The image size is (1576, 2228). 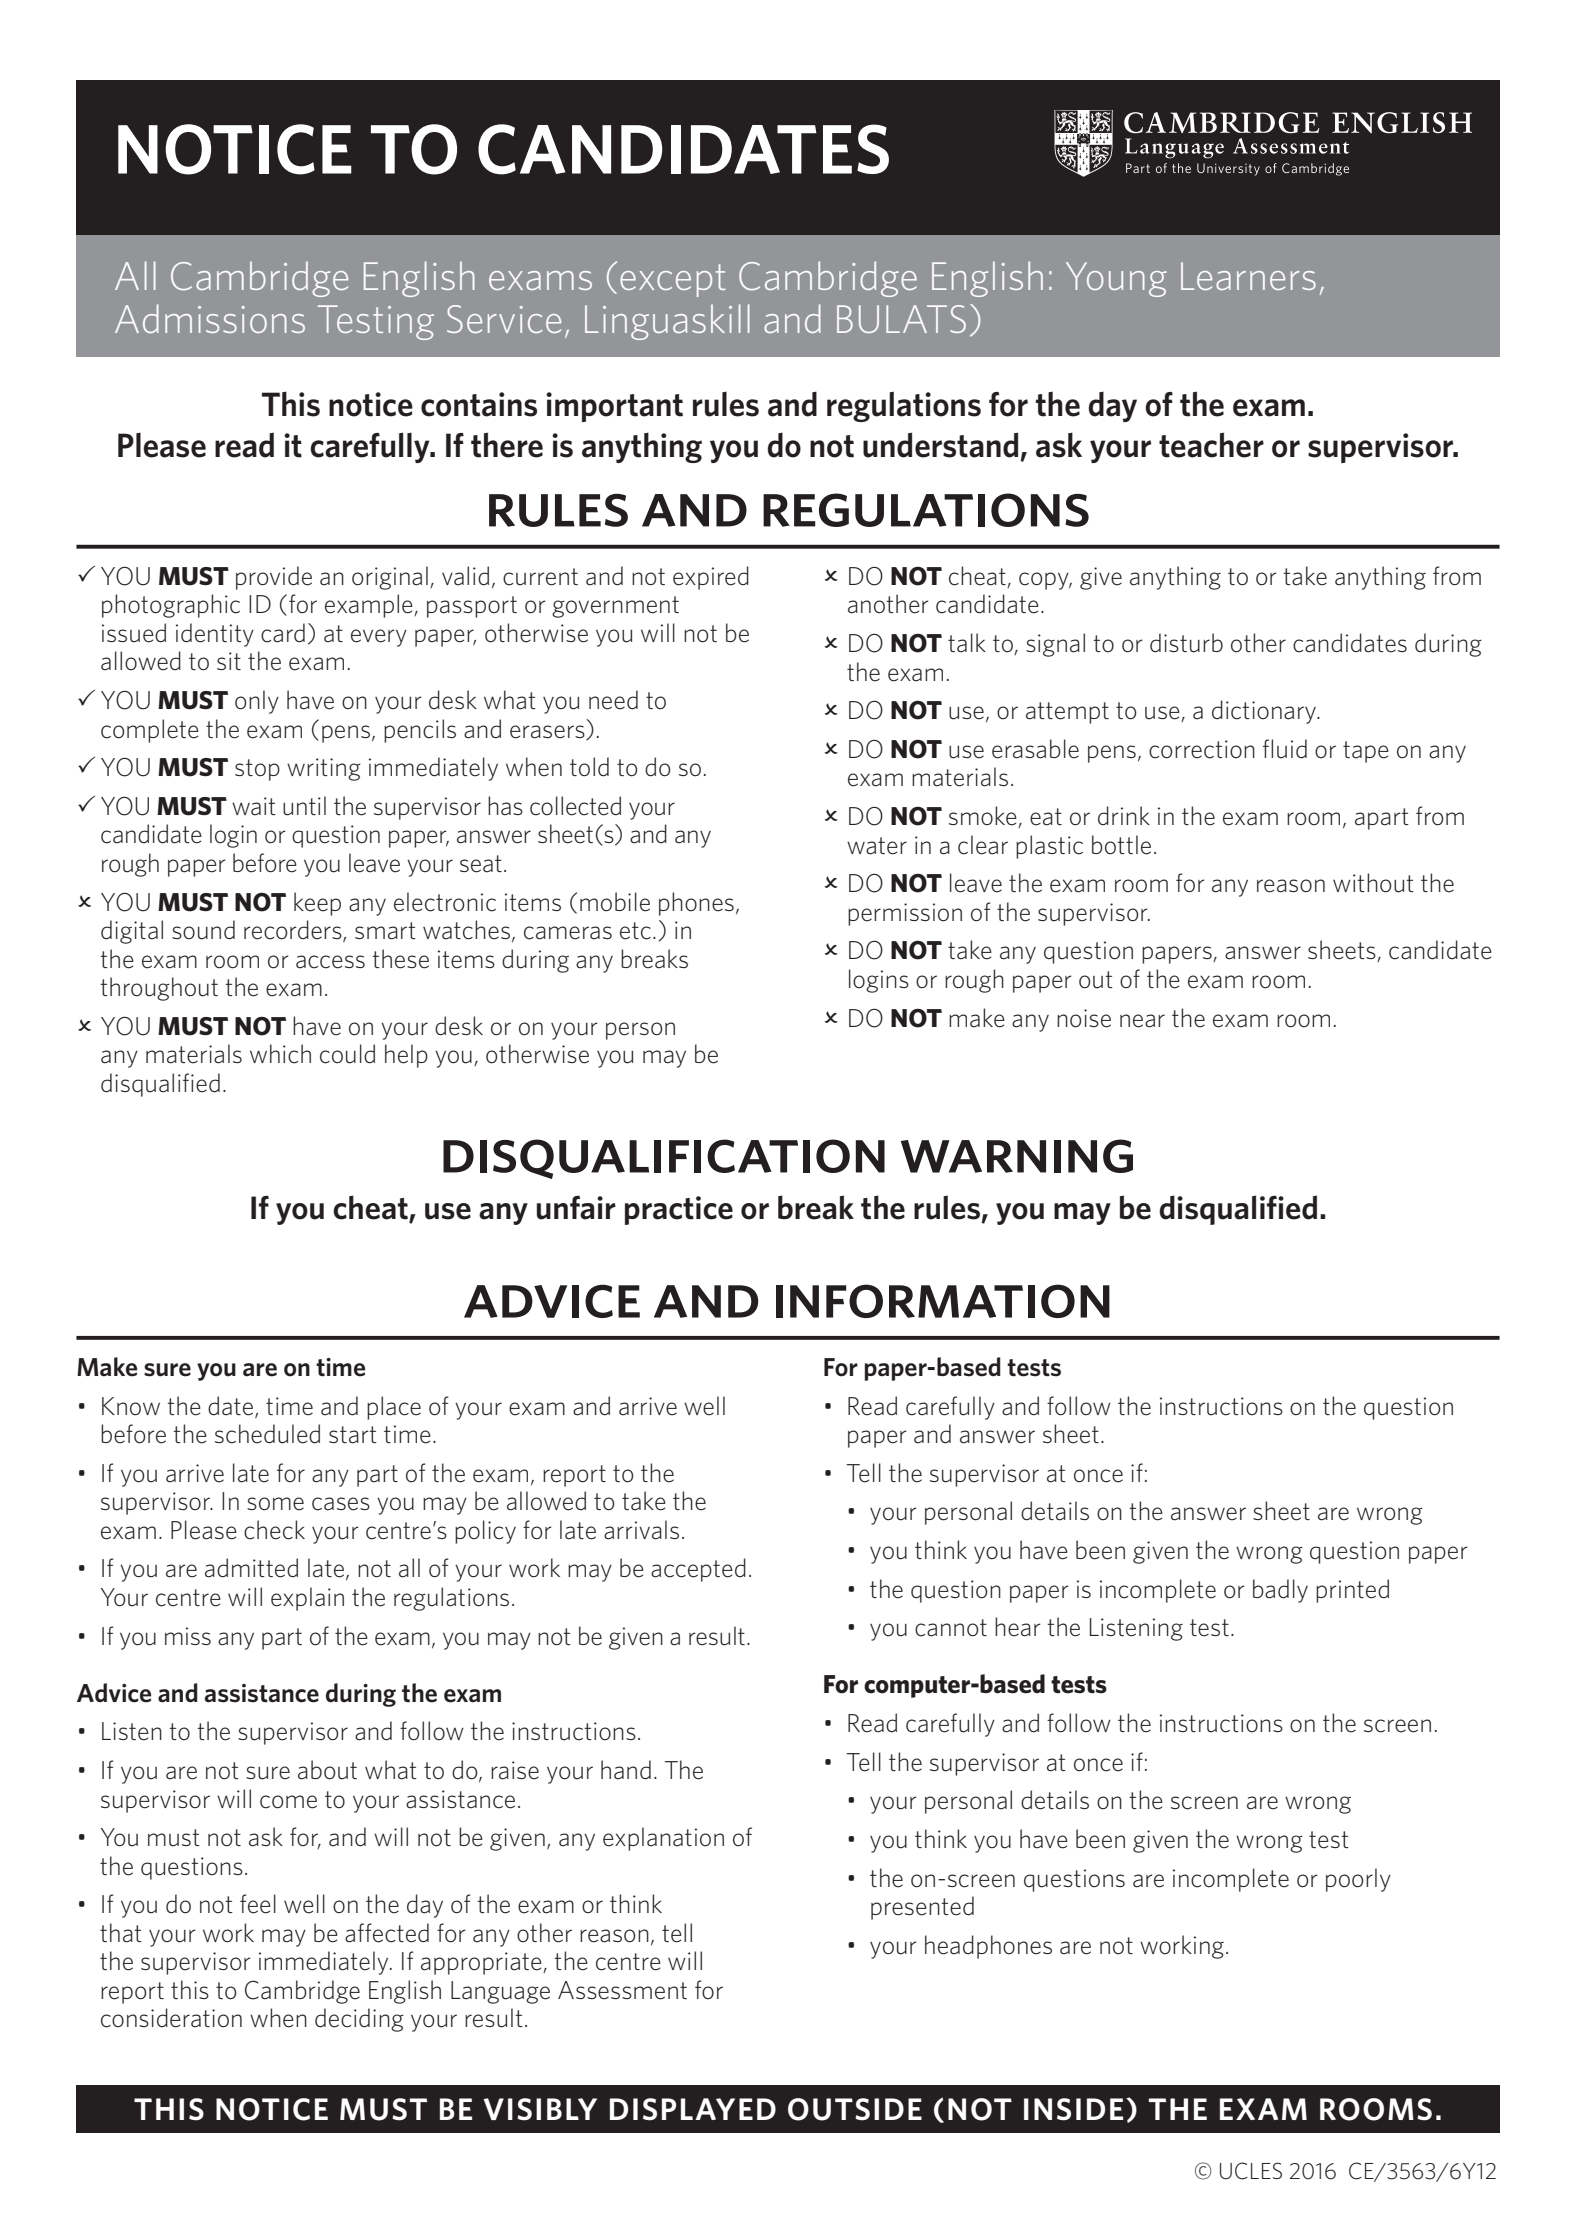 I want to click on DISPLAYED, so click(x=693, y=2109).
